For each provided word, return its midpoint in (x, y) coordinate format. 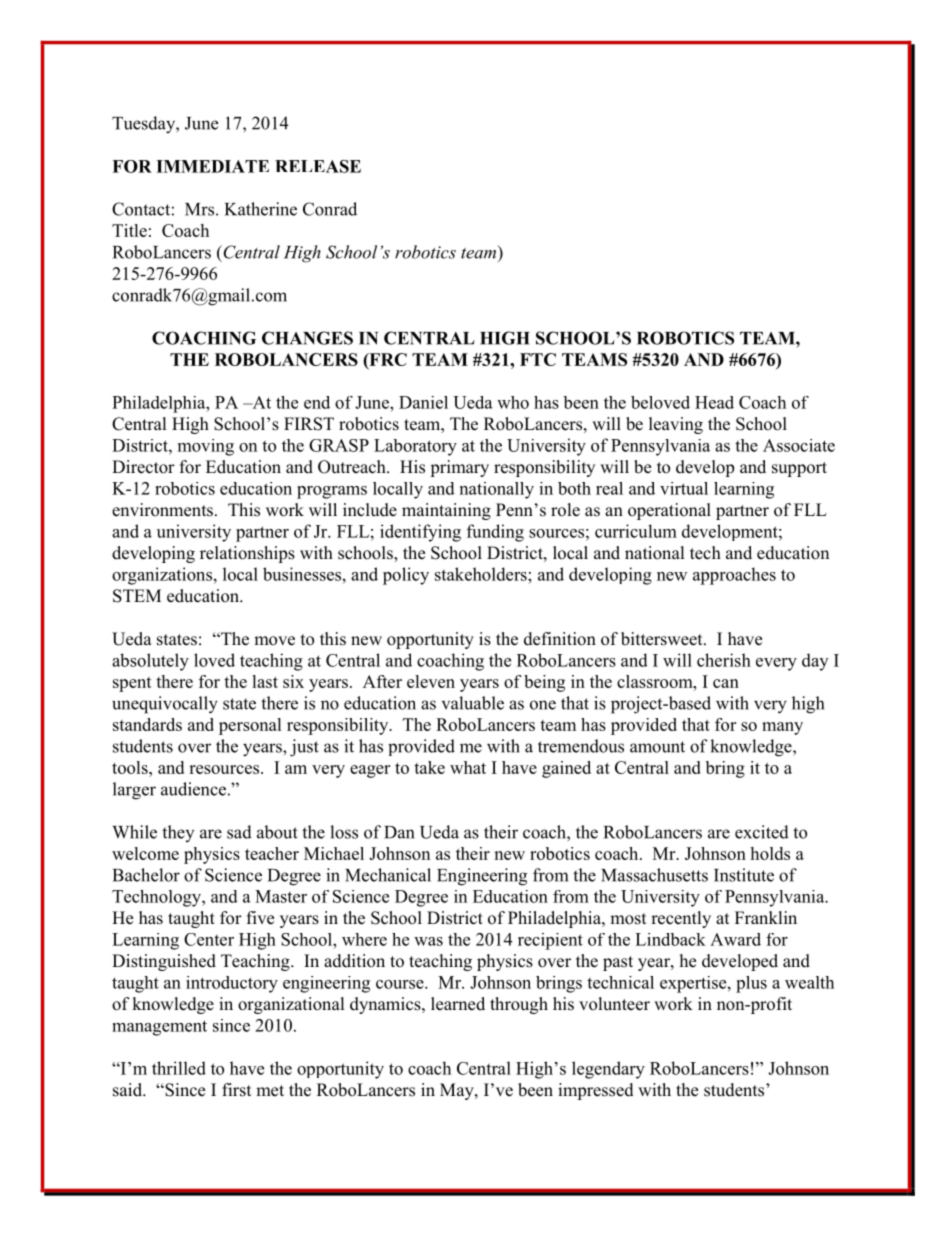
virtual (684, 488)
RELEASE (318, 166)
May (458, 1091)
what (468, 767)
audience (193, 789)
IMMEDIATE (212, 166)
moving (206, 447)
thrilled (179, 1068)
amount (657, 747)
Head (714, 402)
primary (459, 468)
